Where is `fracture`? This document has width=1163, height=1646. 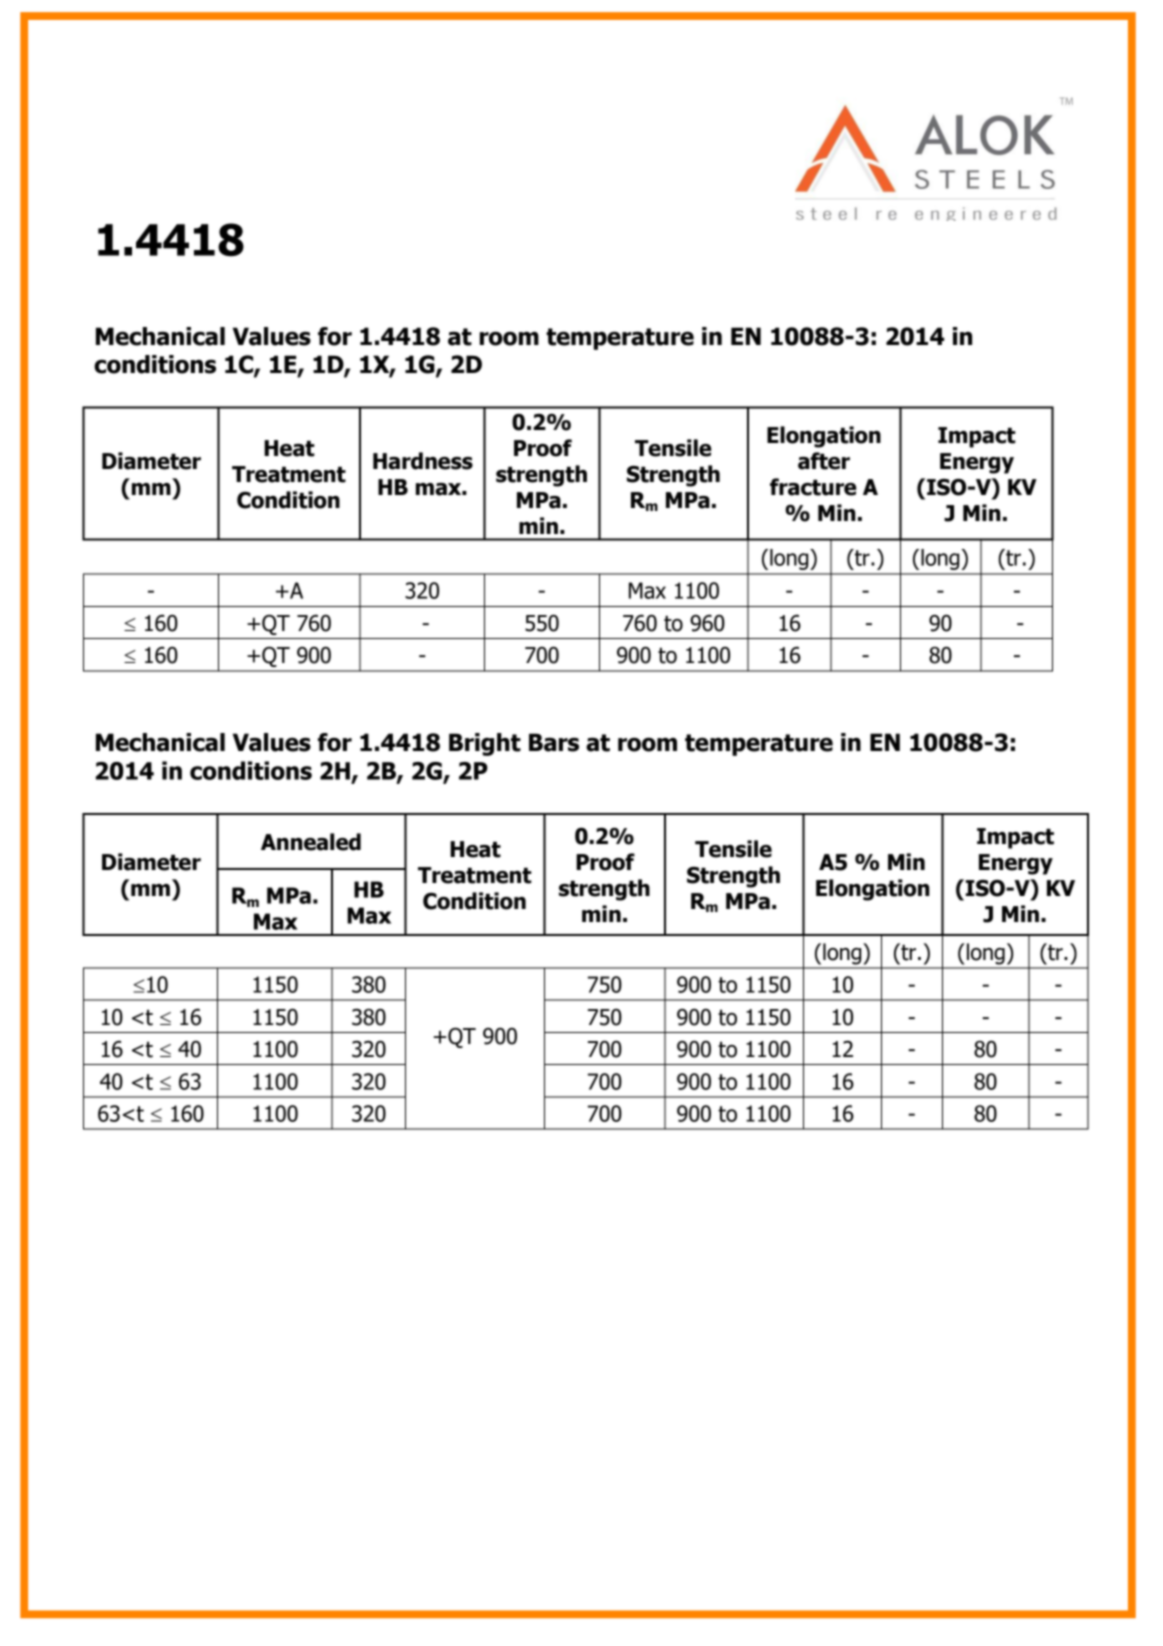
fracture is located at coordinates (813, 487).
